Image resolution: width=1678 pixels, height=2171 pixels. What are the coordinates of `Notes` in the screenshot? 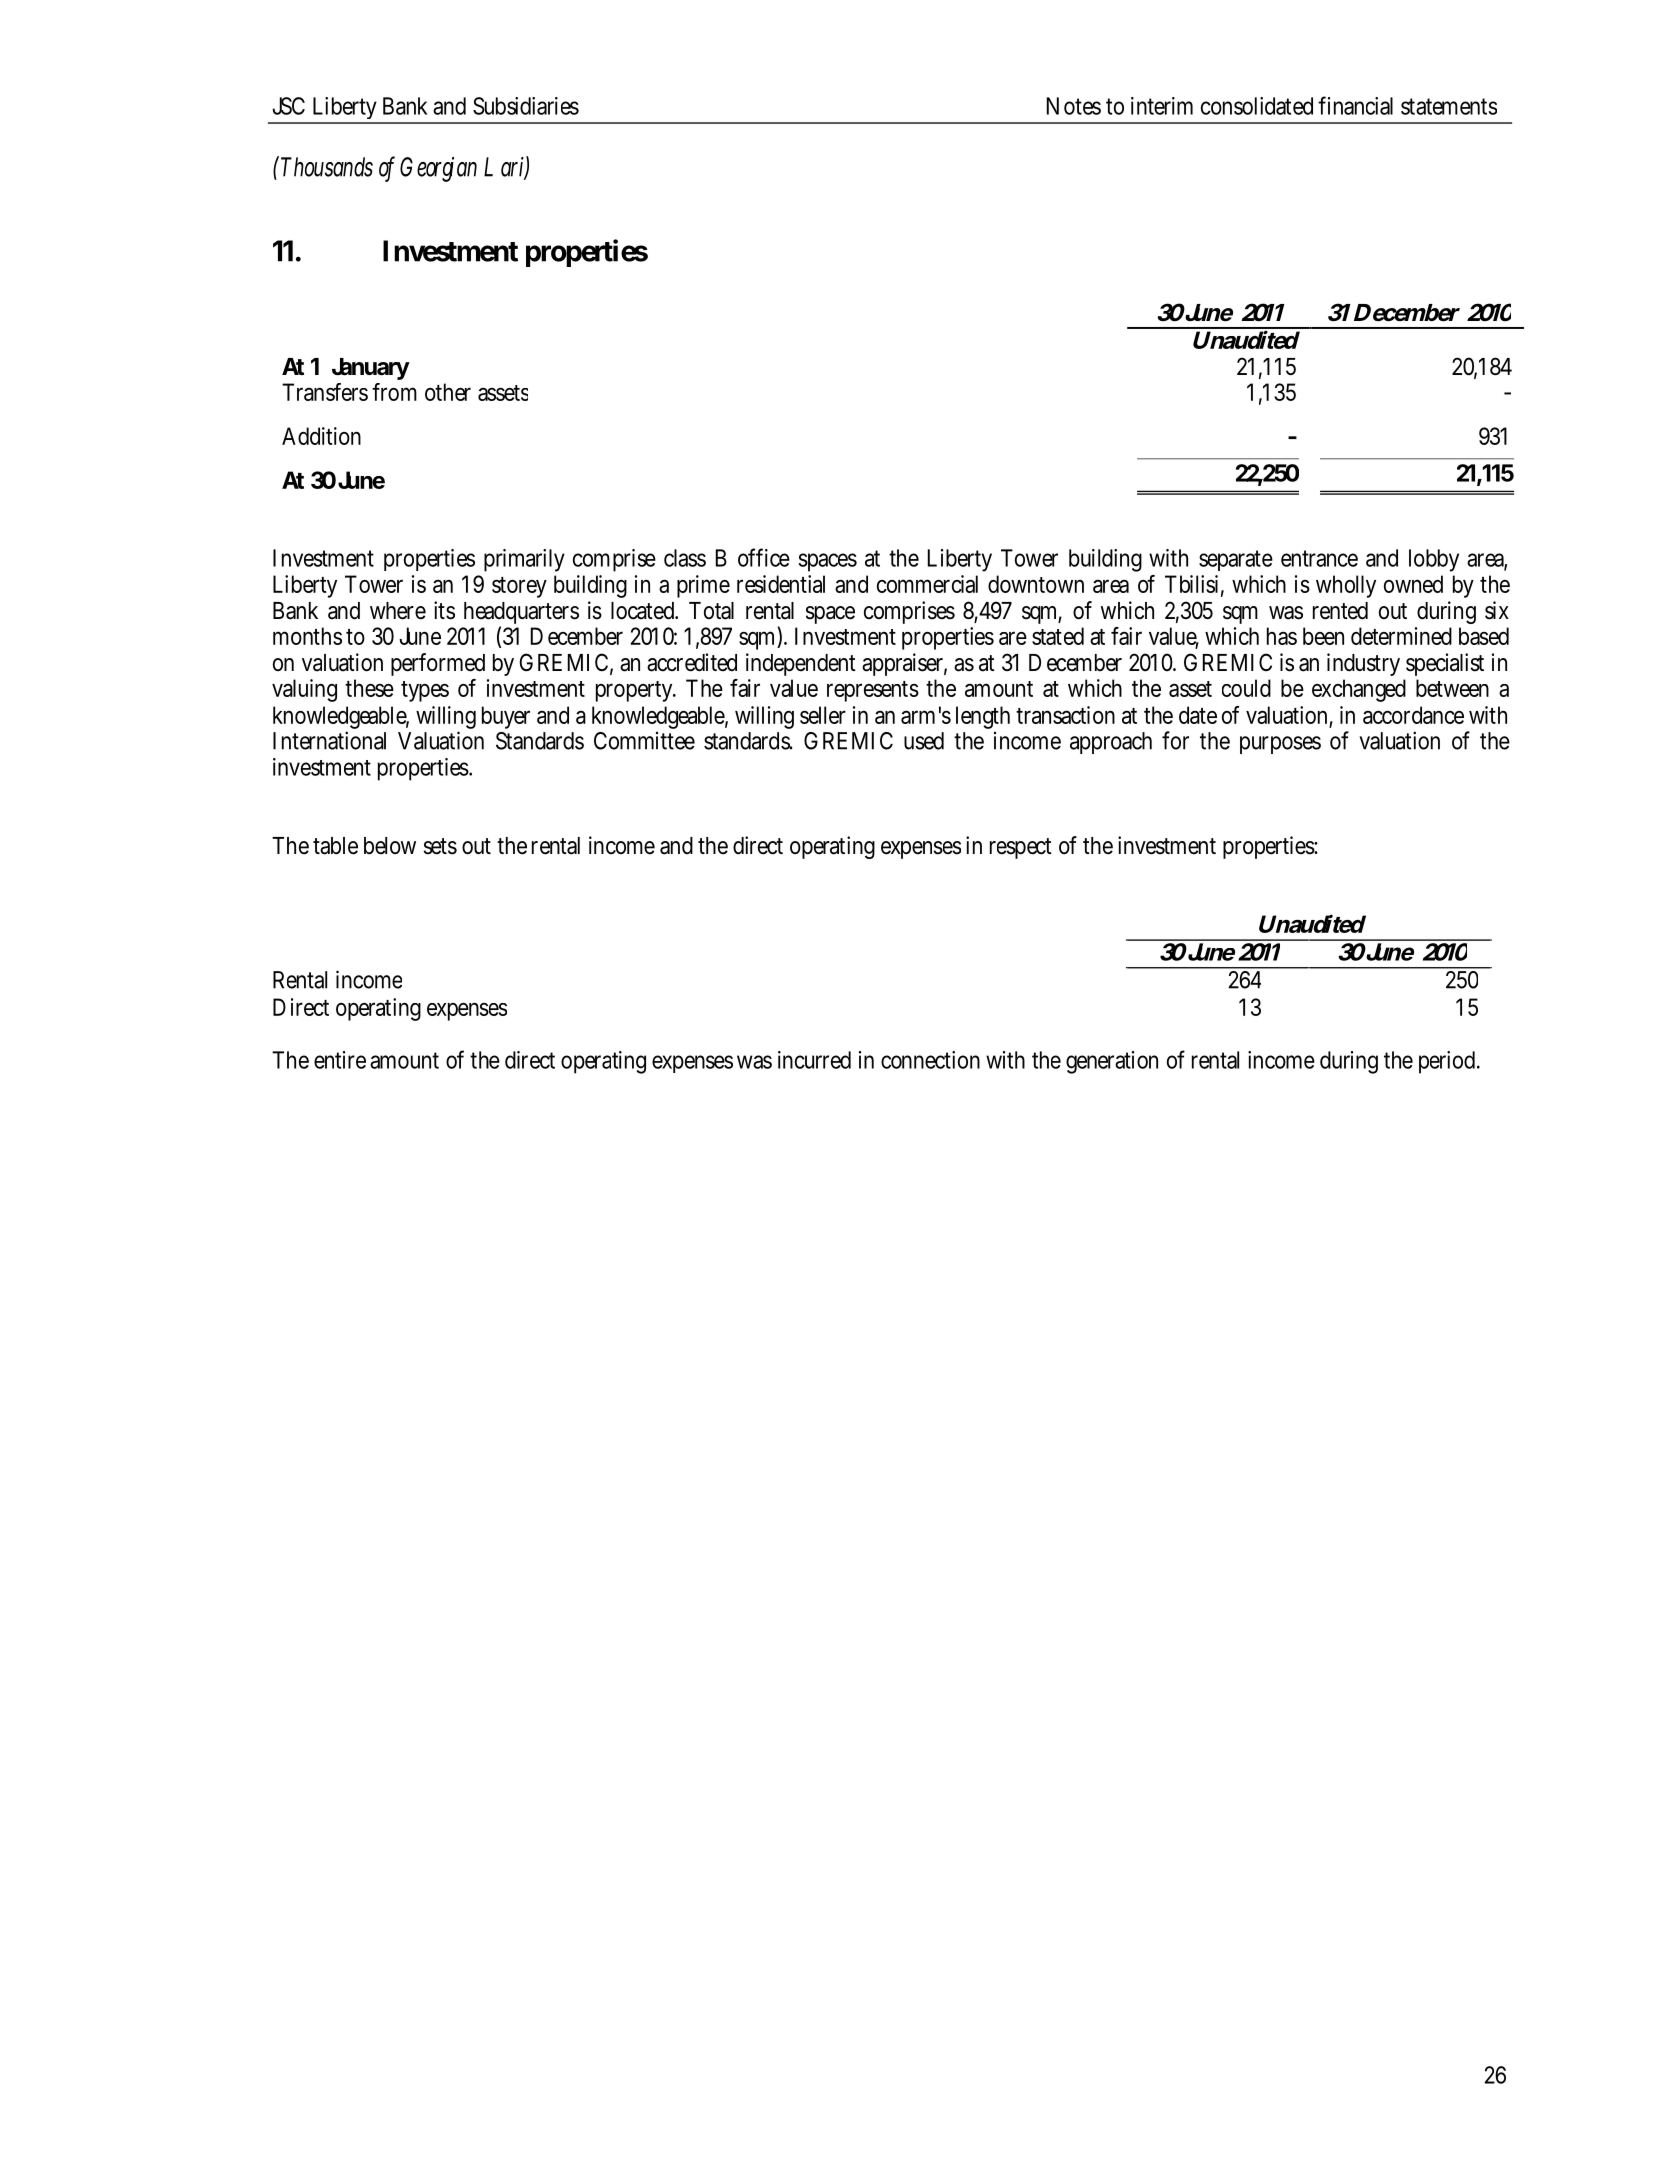 It's located at (1074, 106).
